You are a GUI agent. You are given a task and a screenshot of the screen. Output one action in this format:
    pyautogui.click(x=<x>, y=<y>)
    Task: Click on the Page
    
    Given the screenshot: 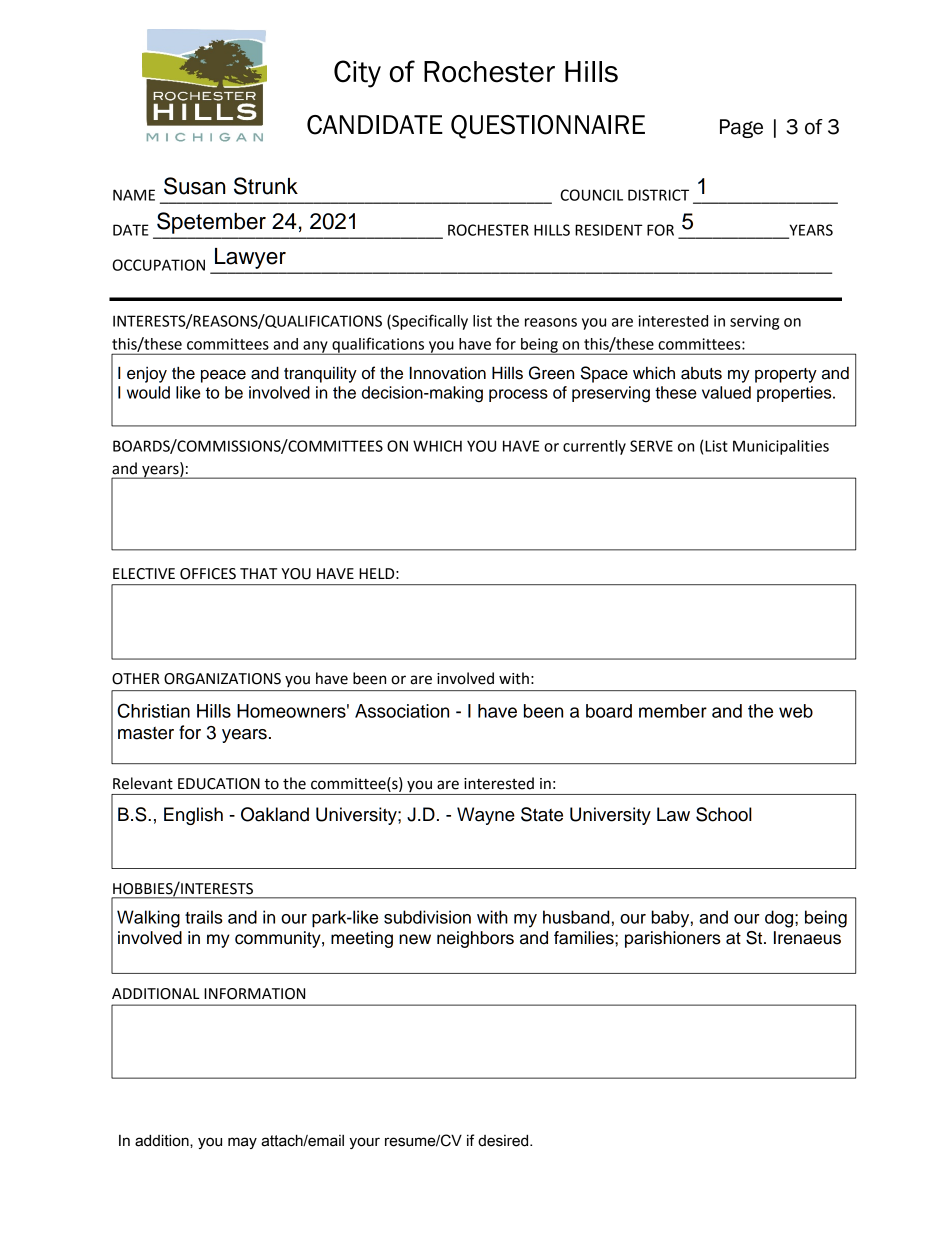 What is the action you would take?
    pyautogui.click(x=741, y=128)
